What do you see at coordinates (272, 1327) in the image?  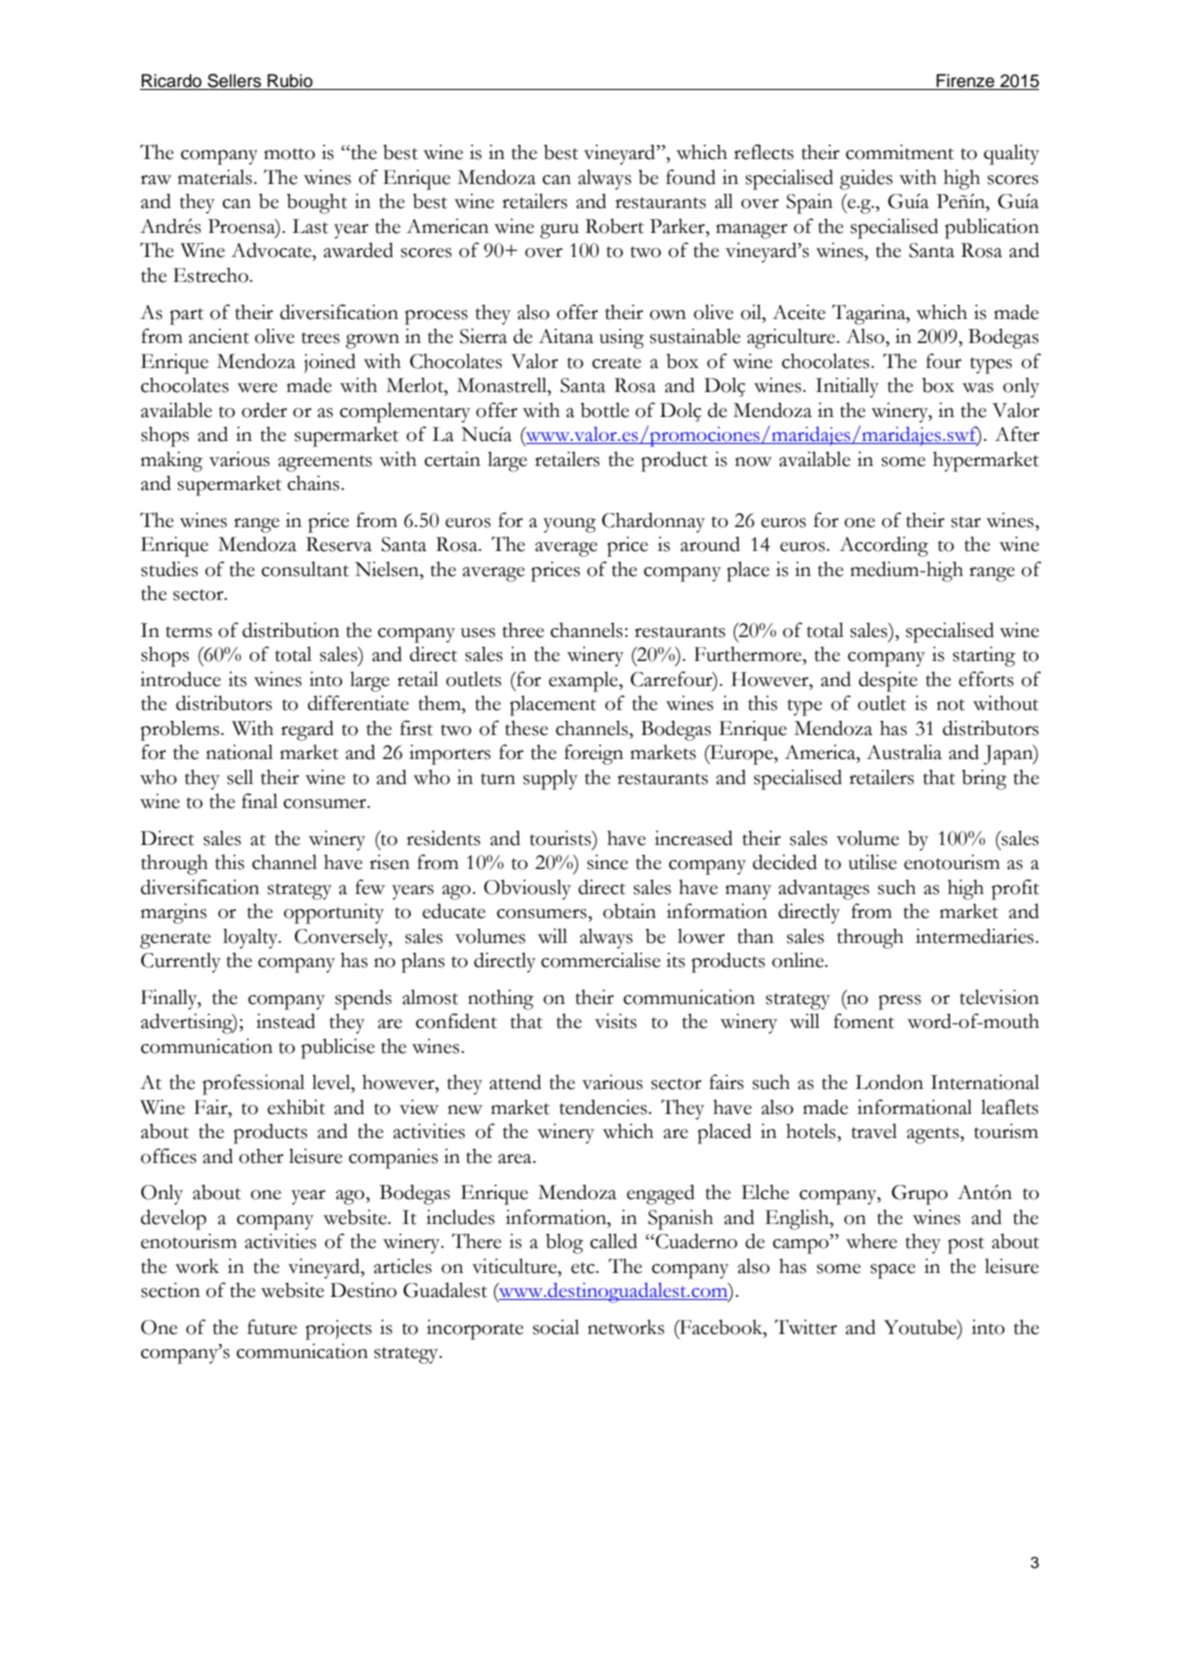 I see `future` at bounding box center [272, 1327].
